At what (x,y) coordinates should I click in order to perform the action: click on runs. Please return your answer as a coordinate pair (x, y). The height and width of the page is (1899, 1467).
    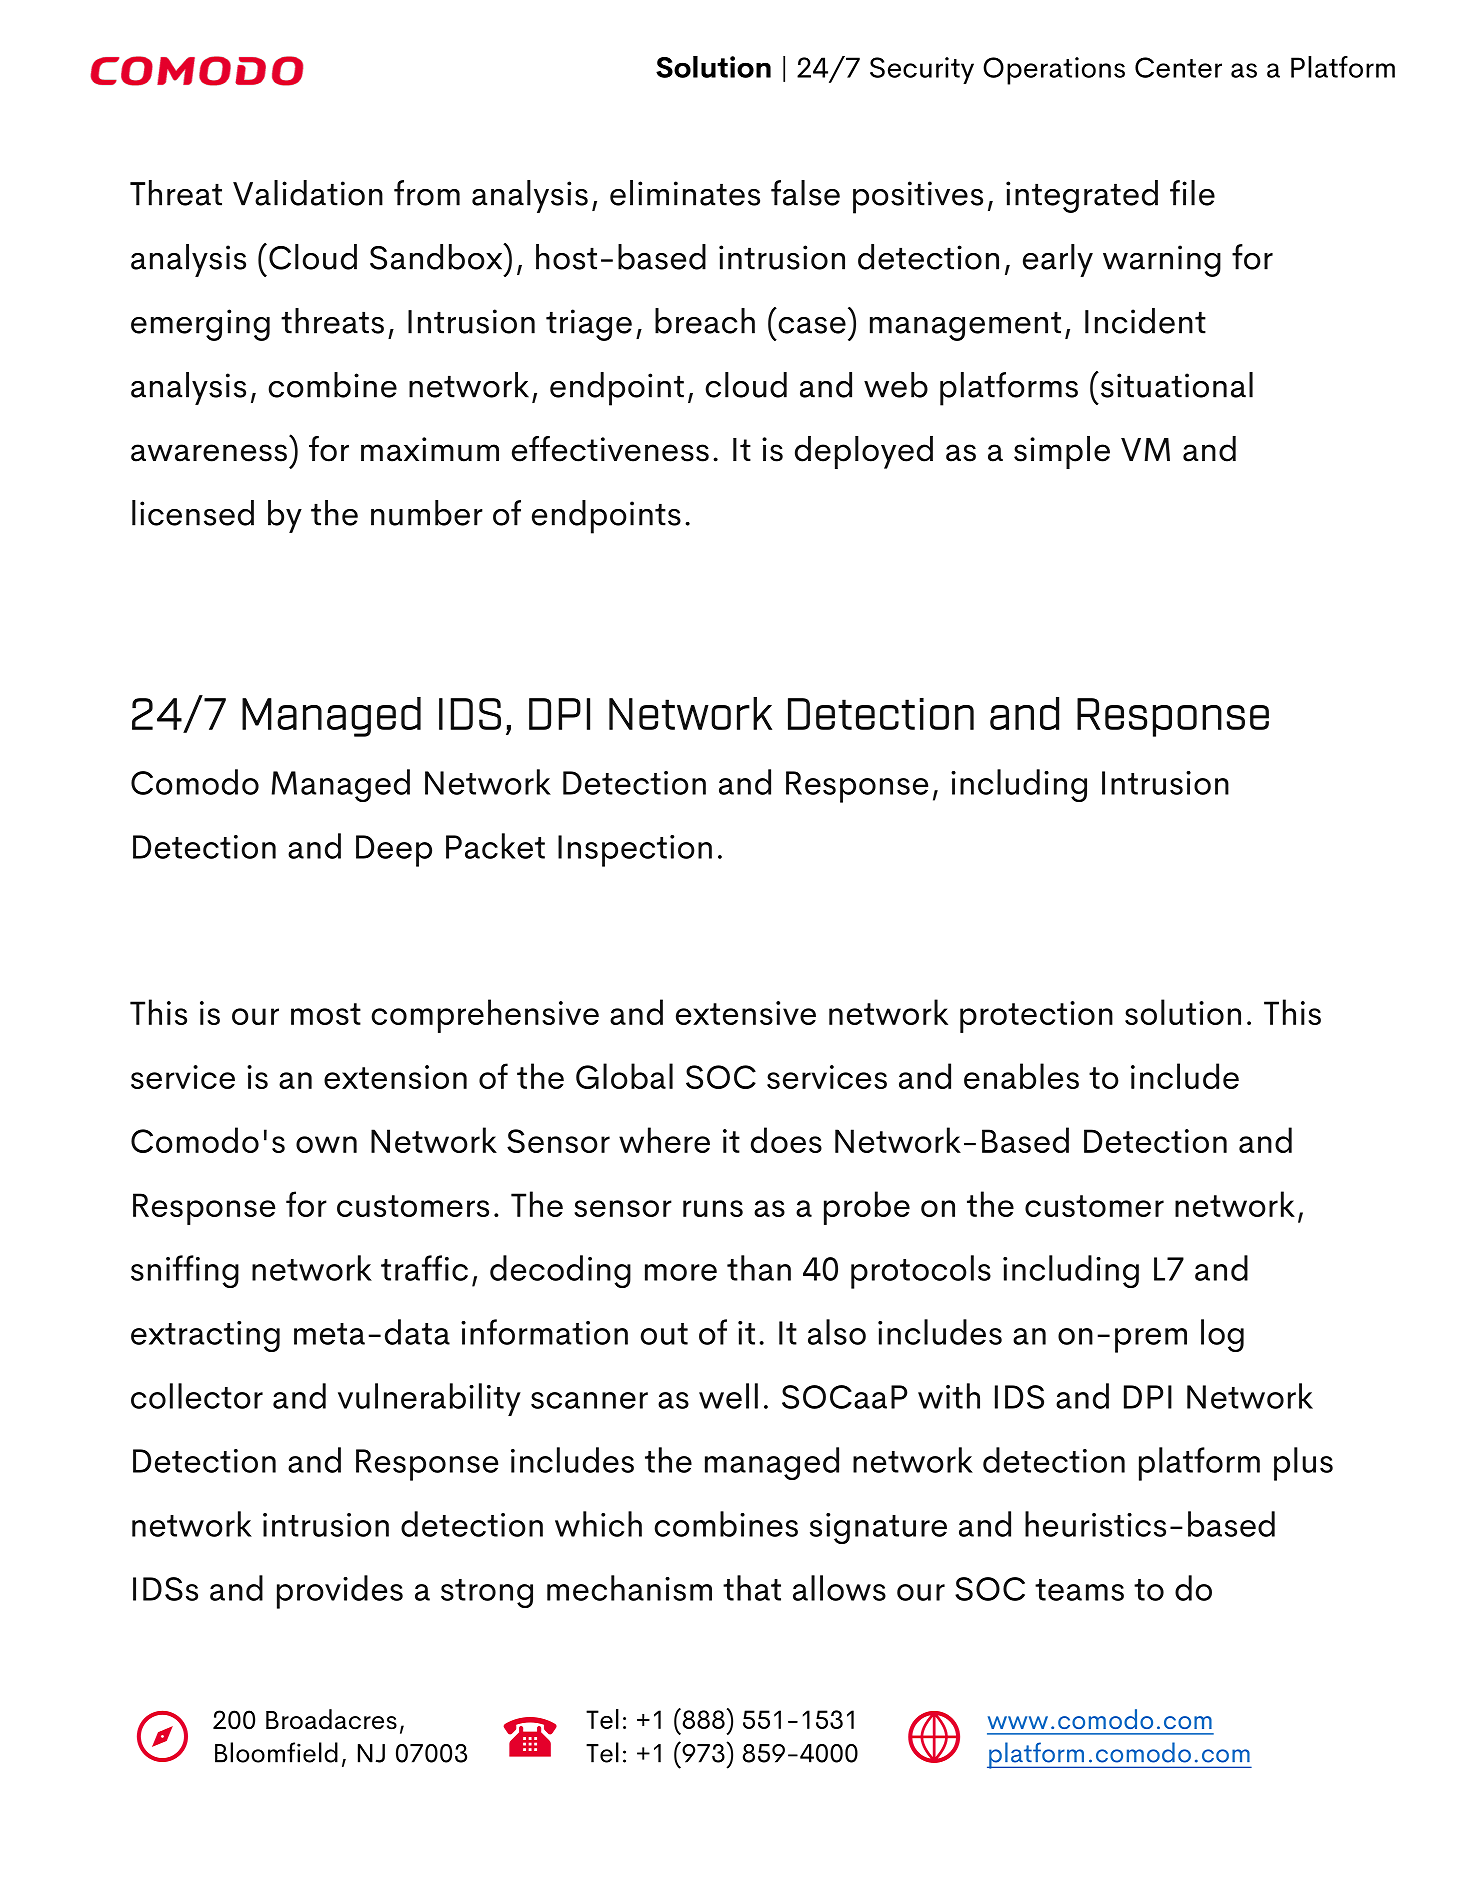
    Looking at the image, I should click on (713, 1208).
